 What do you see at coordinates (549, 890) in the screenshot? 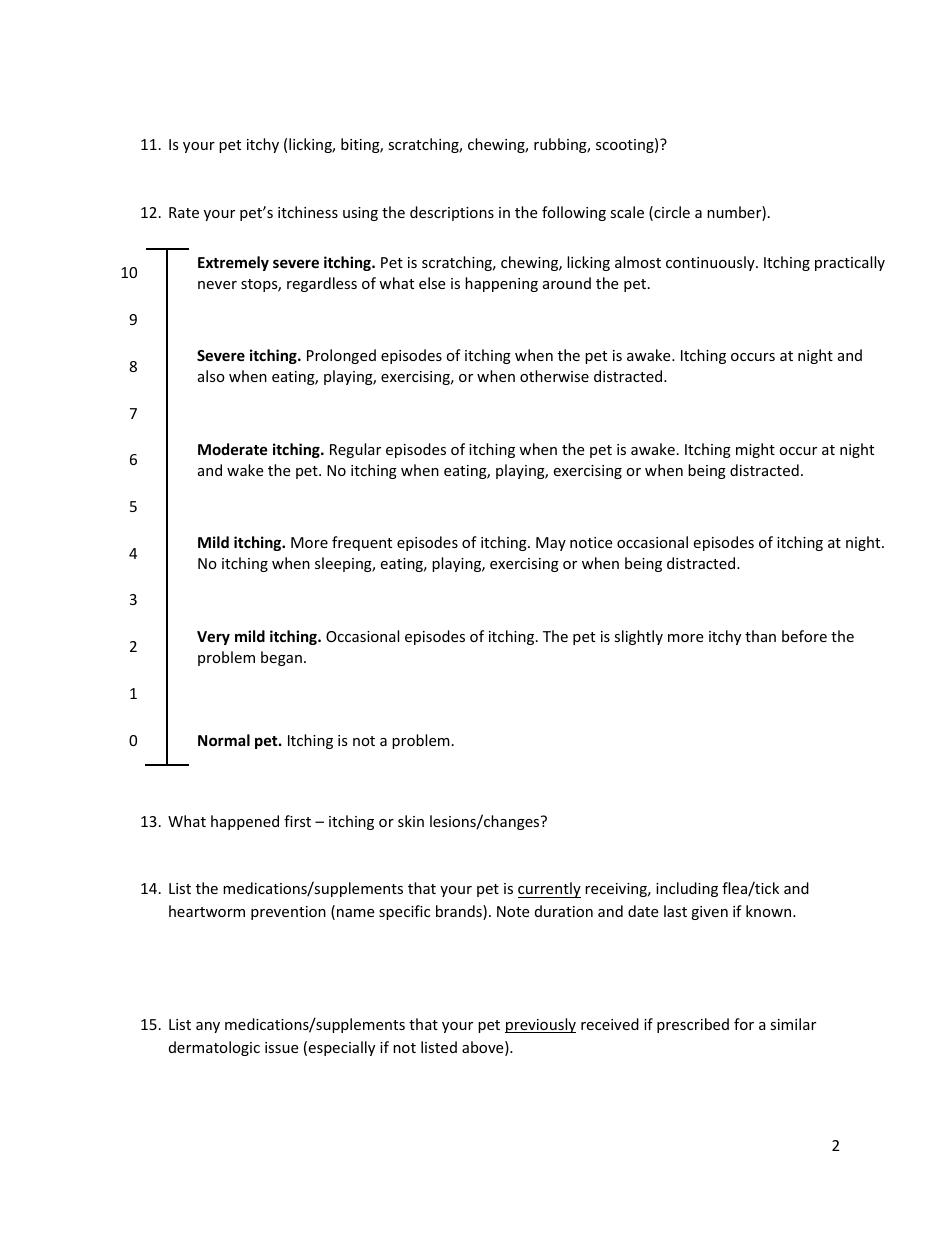
I see `currently` at bounding box center [549, 890].
